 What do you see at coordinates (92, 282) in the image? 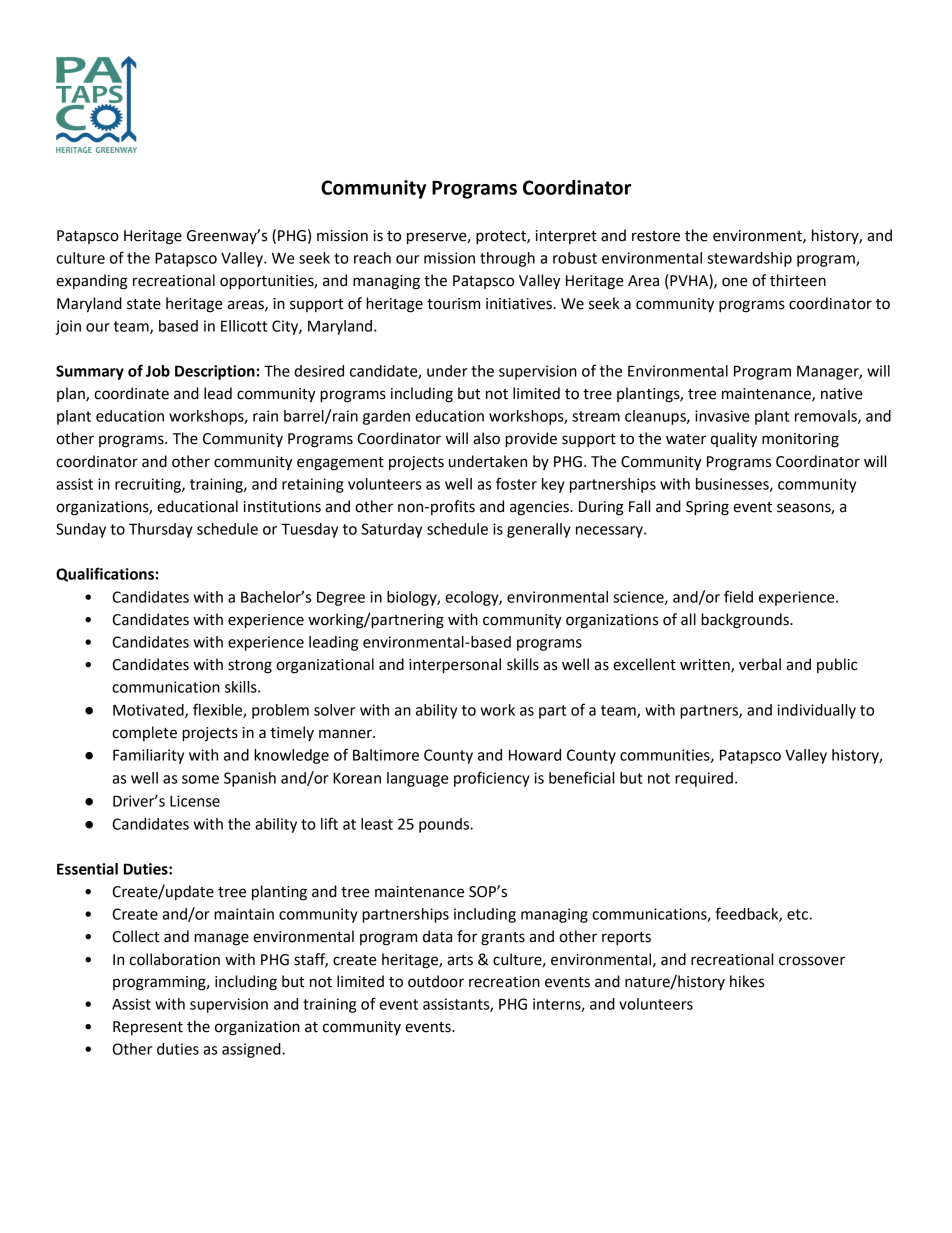
I see `expanding` at bounding box center [92, 282].
